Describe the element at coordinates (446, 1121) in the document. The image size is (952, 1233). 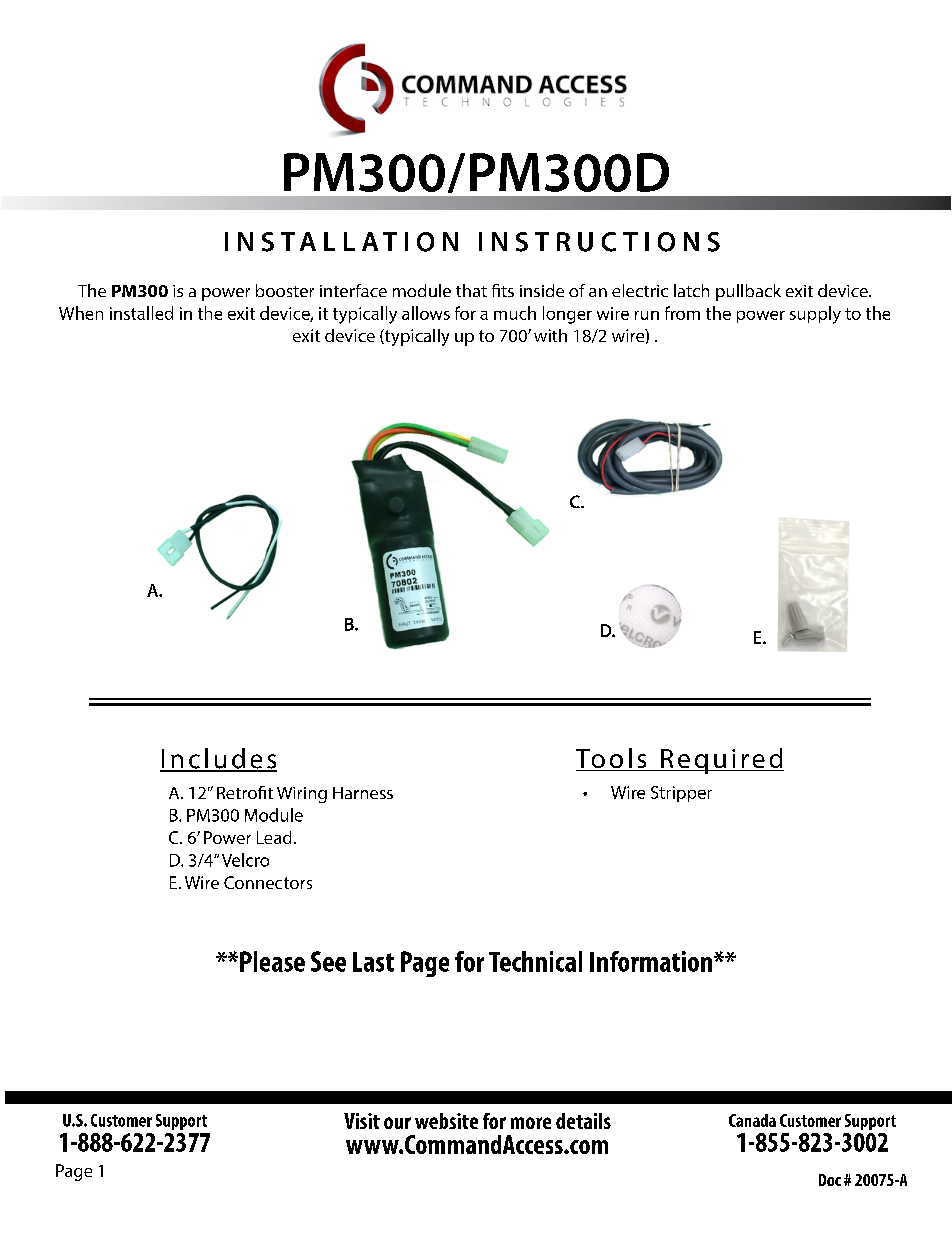
I see `website` at that location.
